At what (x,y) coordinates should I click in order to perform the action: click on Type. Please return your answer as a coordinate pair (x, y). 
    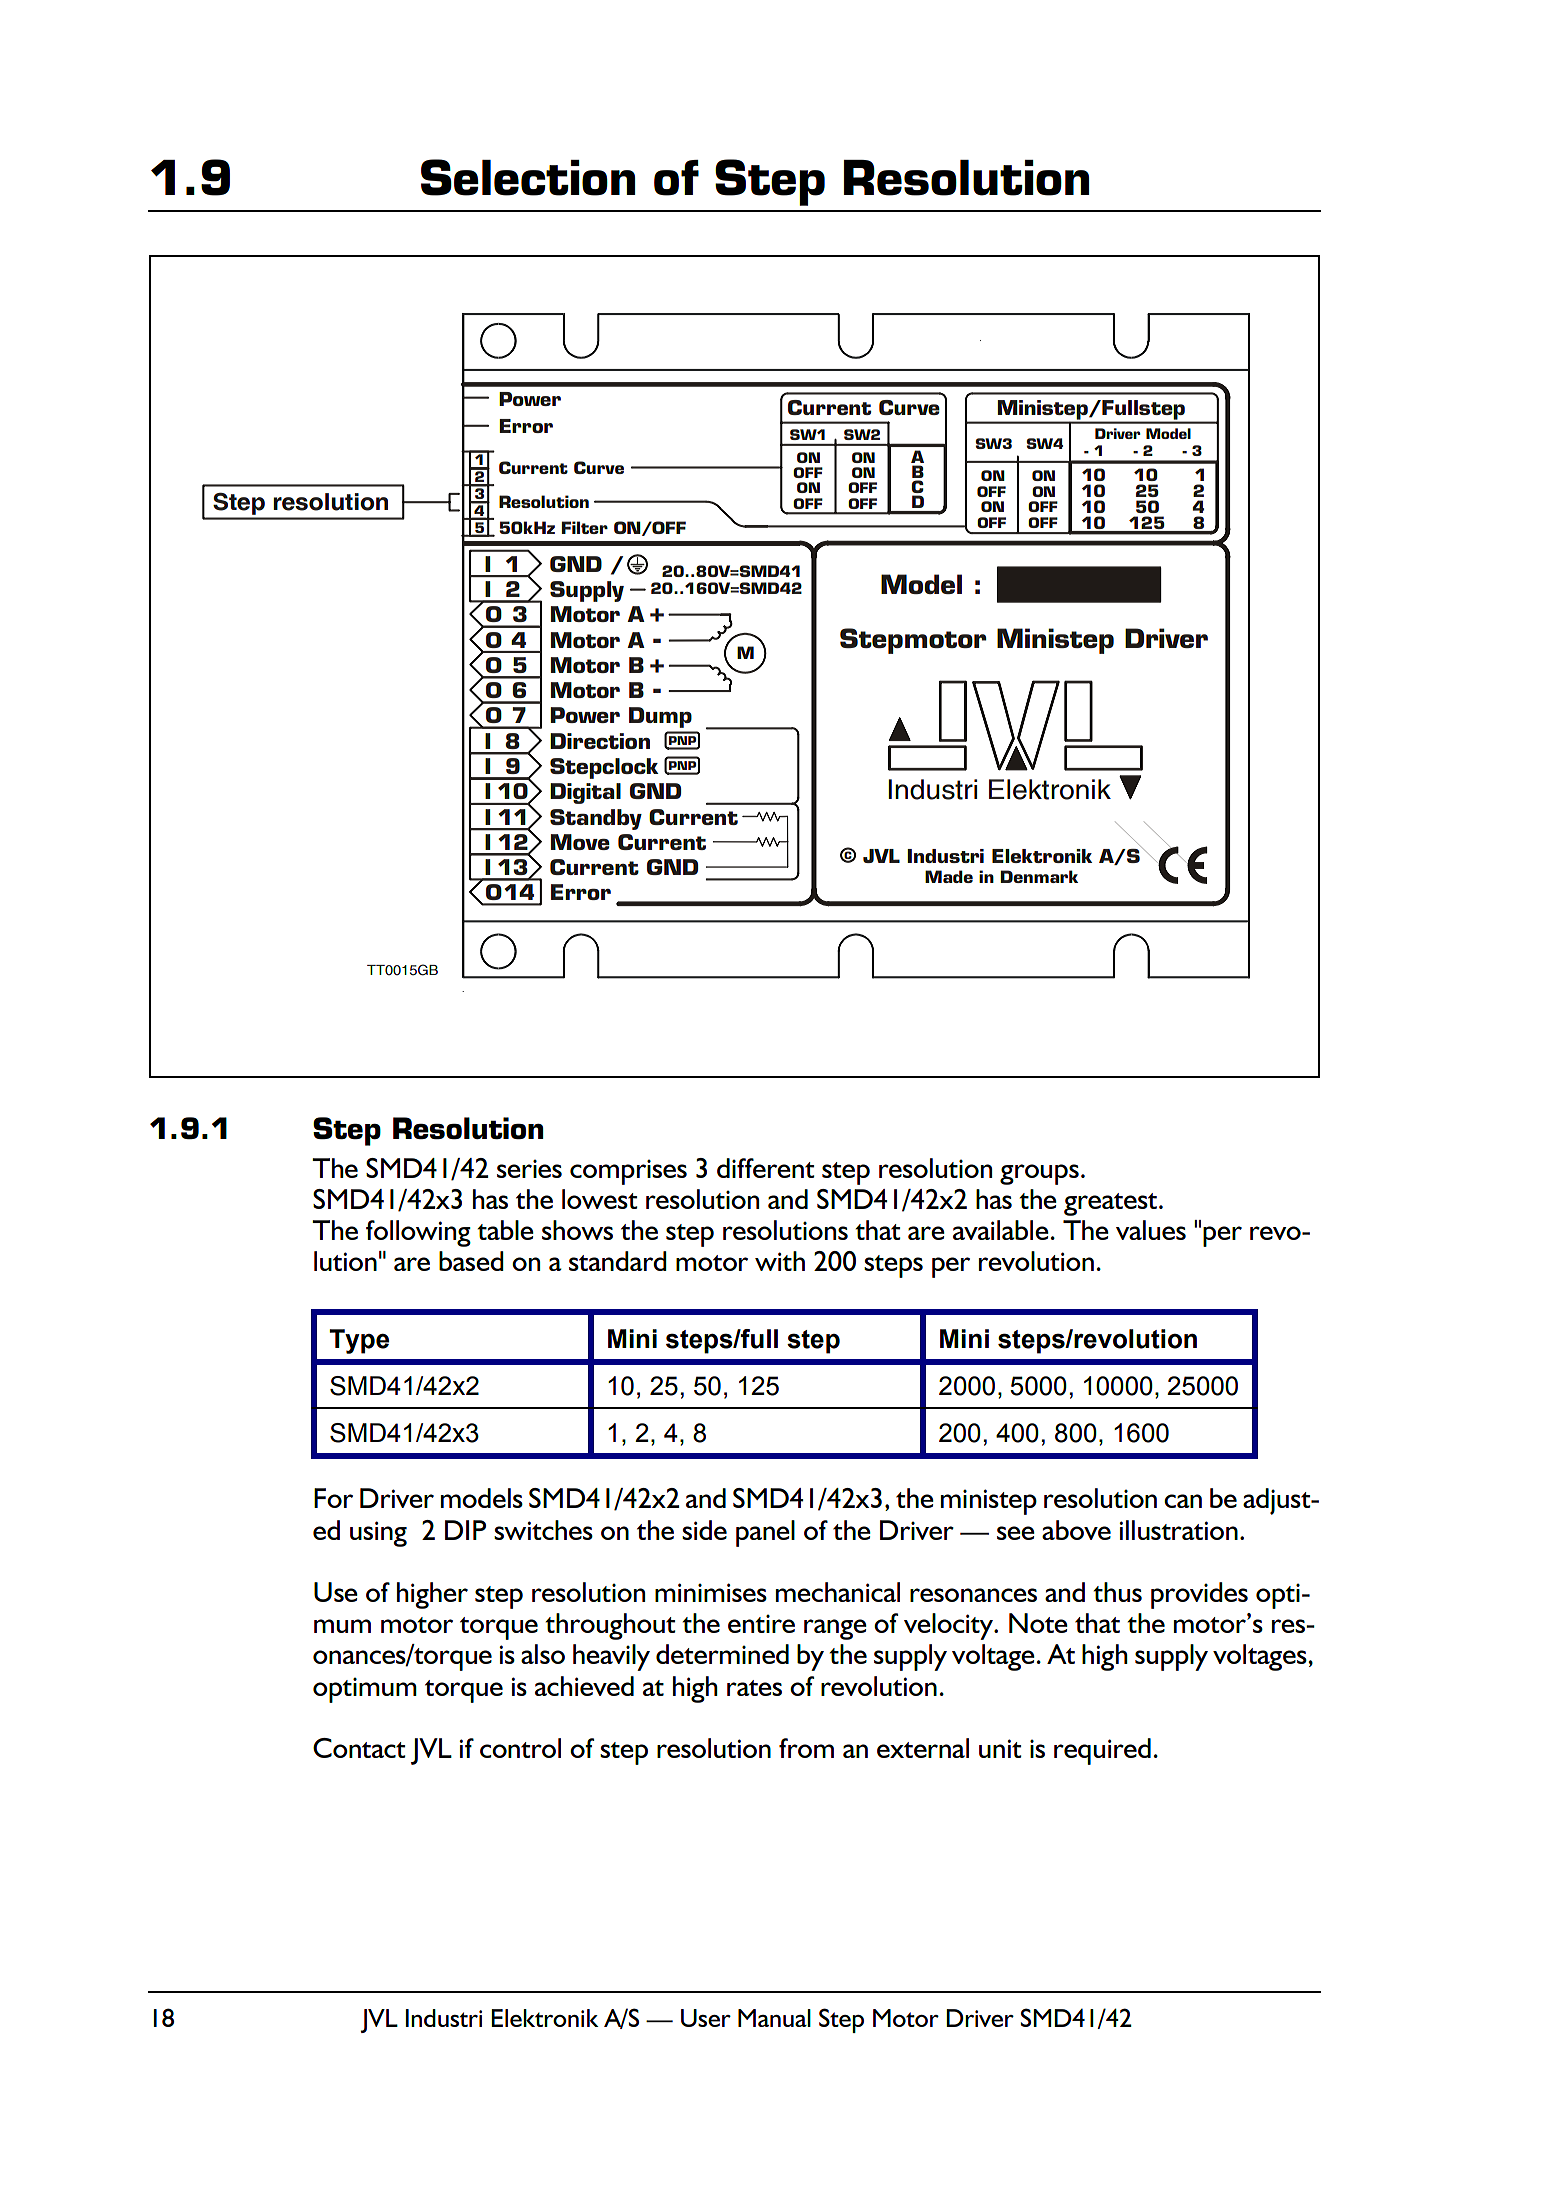
    Looking at the image, I should click on (359, 1341).
